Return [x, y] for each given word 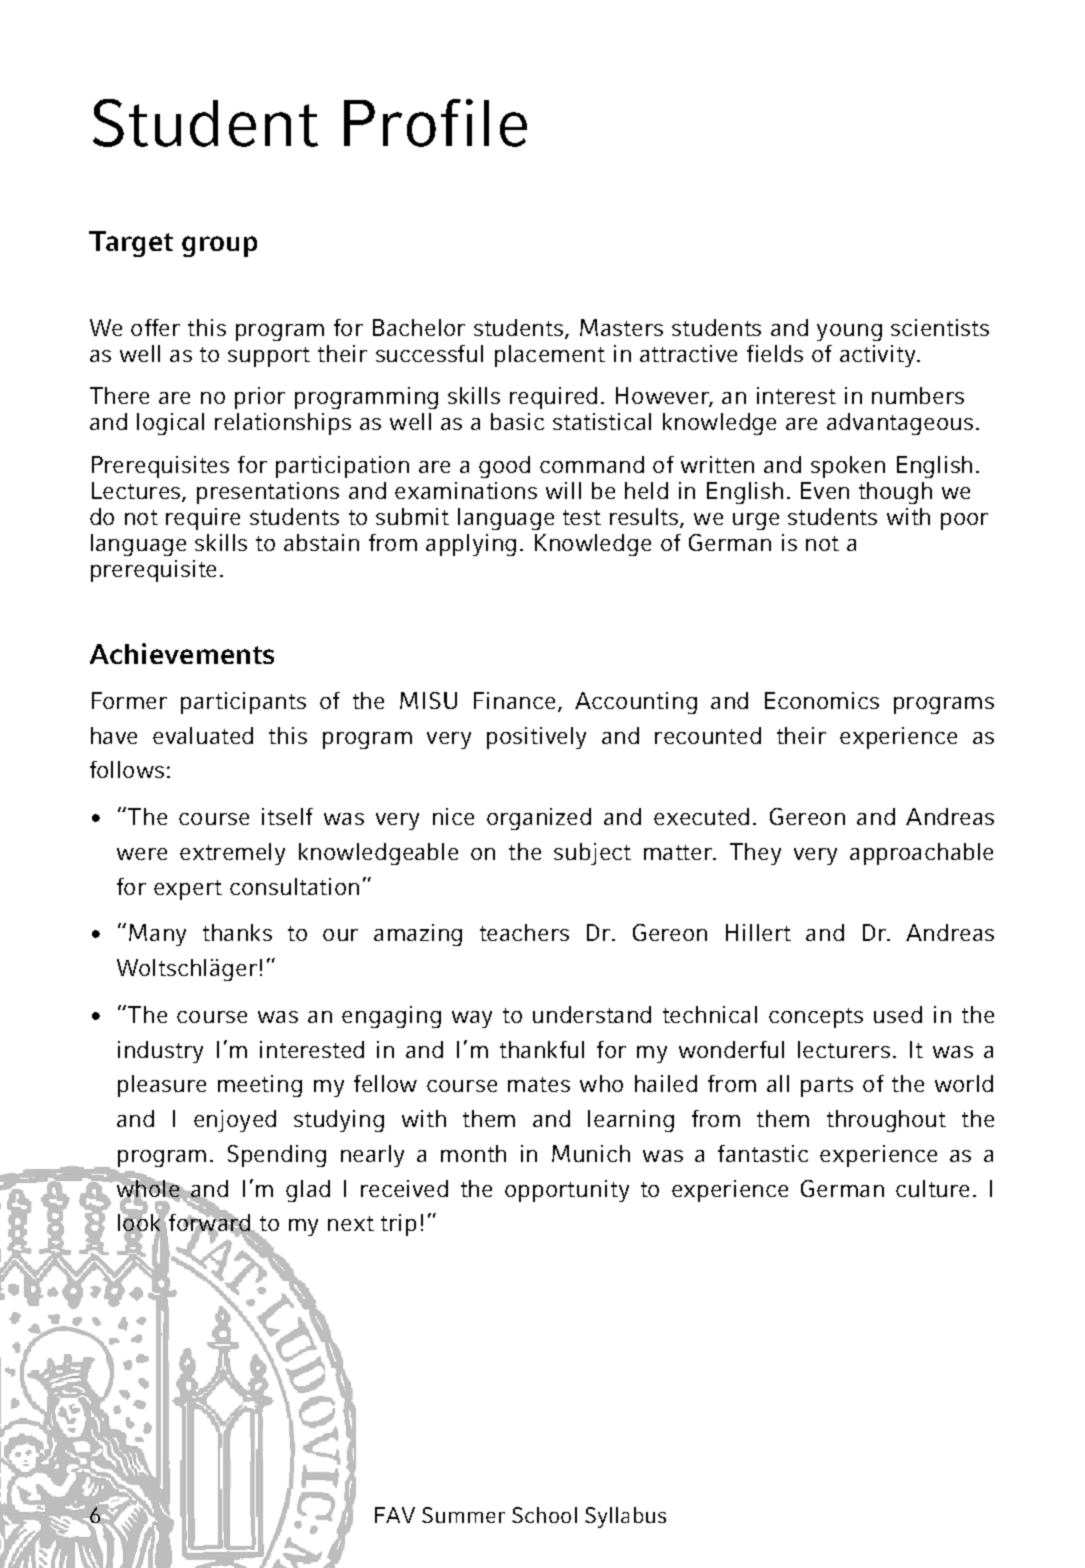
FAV [395, 1515]
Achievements [182, 653]
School [544, 1515]
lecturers [844, 1049]
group [219, 246]
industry [160, 1052]
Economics [822, 700]
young [849, 332]
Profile [435, 123]
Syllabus [625, 1517]
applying [471, 545]
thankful [542, 1049]
